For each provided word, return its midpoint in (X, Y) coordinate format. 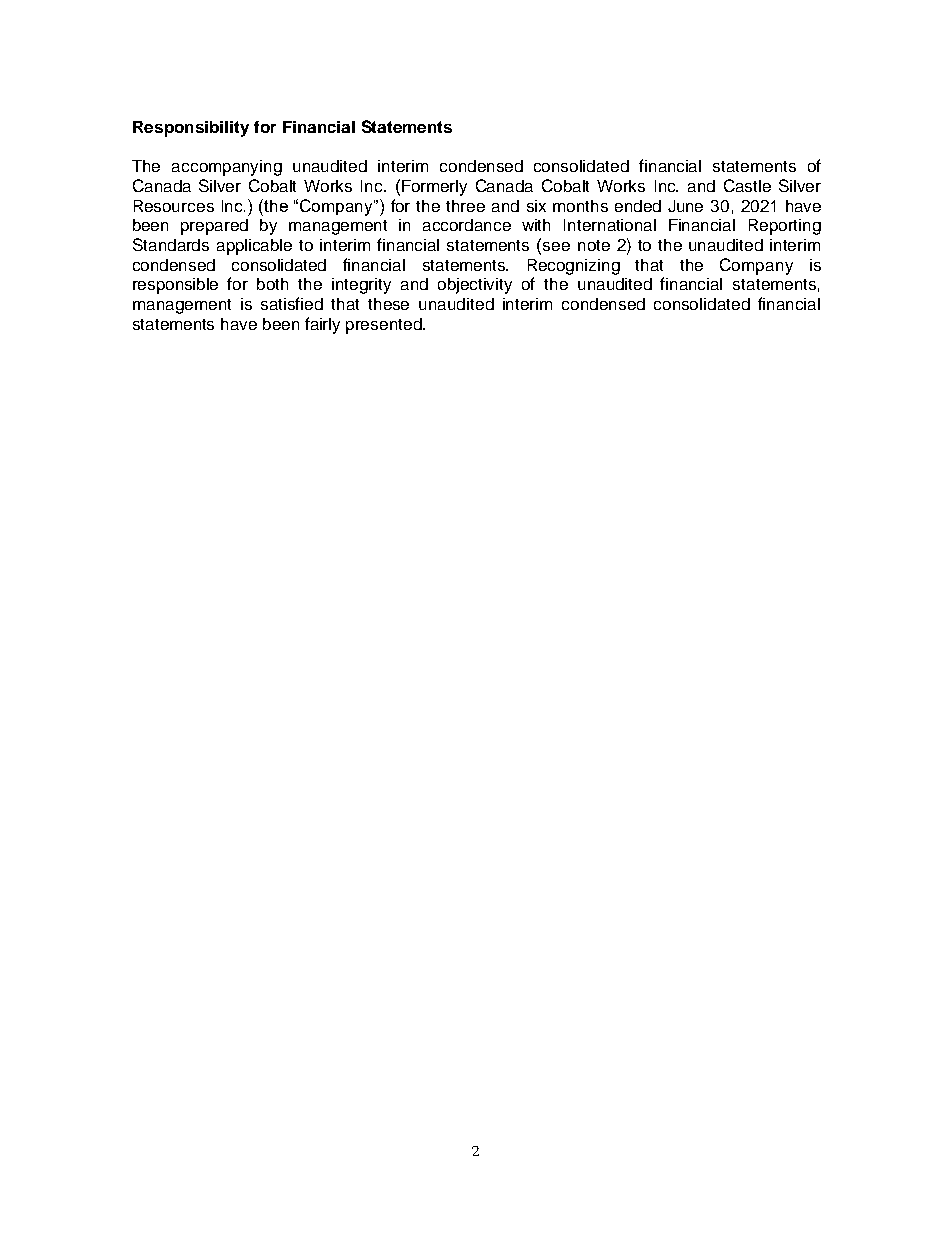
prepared (214, 227)
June (685, 206)
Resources (174, 206)
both (272, 284)
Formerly (434, 188)
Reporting (785, 227)
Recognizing (574, 267)
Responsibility (191, 129)
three (465, 206)
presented (385, 326)
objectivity (475, 286)
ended (638, 206)
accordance (467, 225)
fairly (322, 325)
